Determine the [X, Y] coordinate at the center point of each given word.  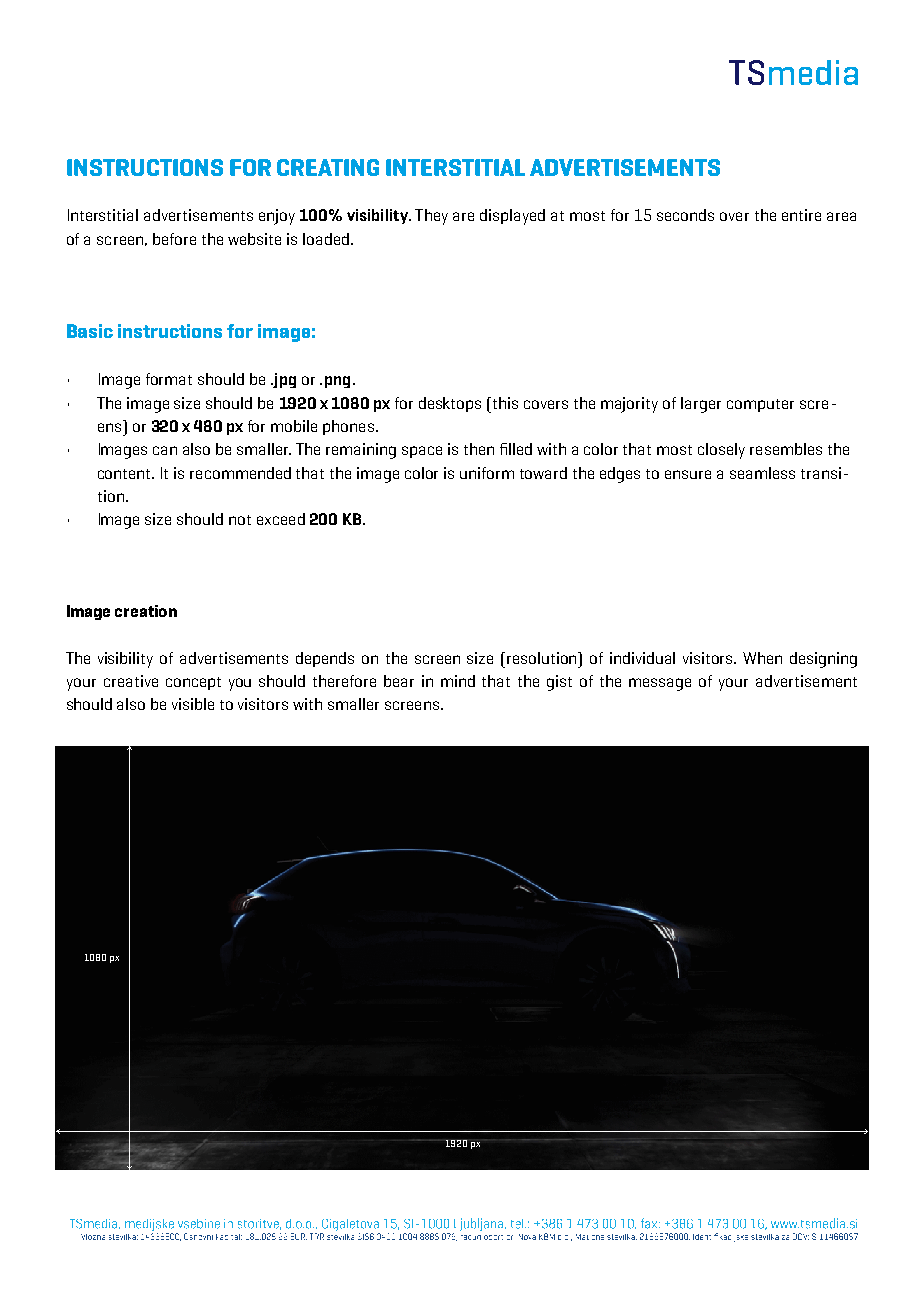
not [240, 520]
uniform [487, 473]
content [126, 474]
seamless [762, 473]
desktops [450, 404]
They [431, 217]
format [169, 379]
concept [193, 683]
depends [325, 659]
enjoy [277, 217]
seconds [685, 215]
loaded [326, 239]
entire [801, 215]
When [762, 658]
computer [760, 405]
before [174, 239]
